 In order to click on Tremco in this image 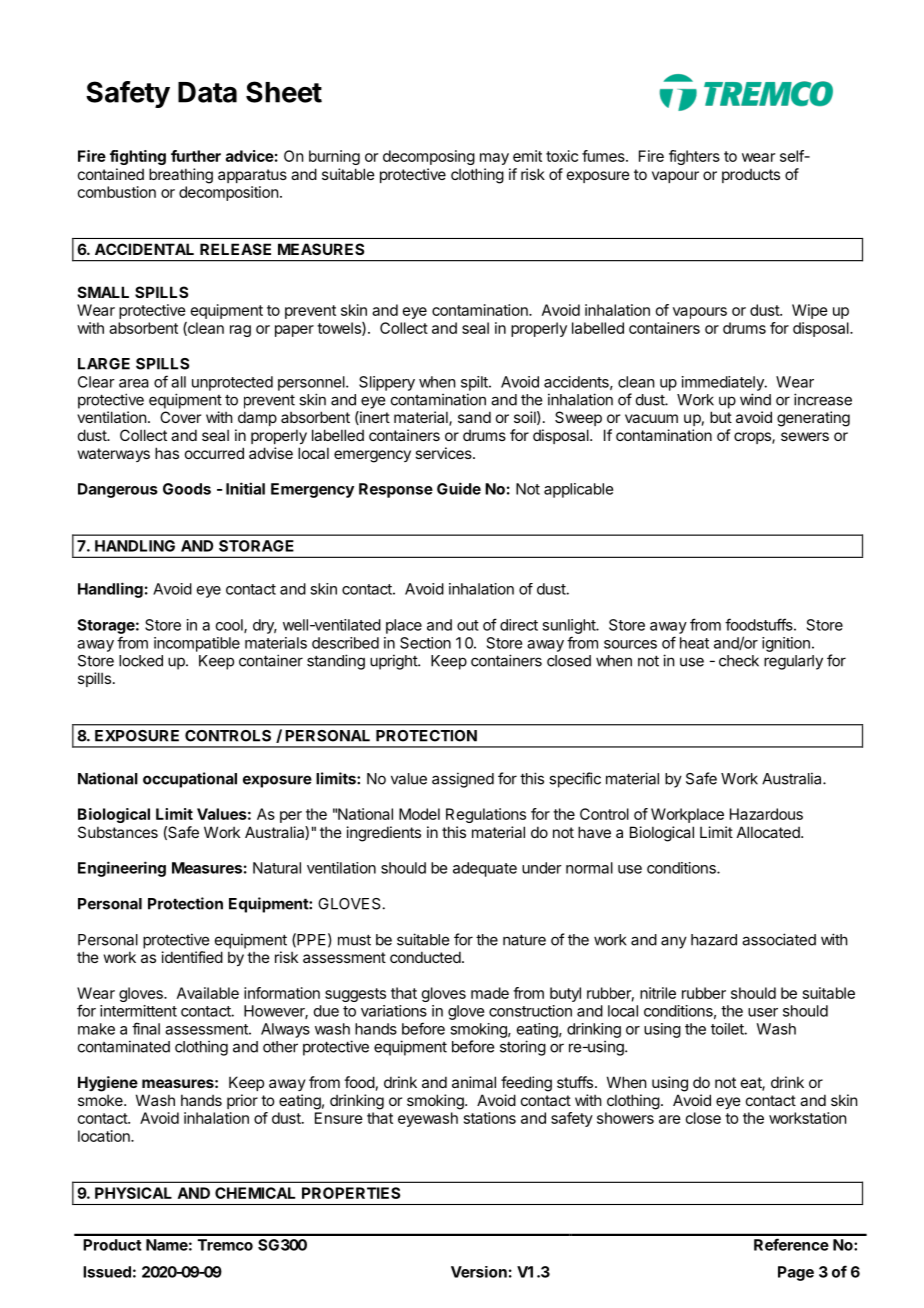, I will do `click(225, 1245)`.
